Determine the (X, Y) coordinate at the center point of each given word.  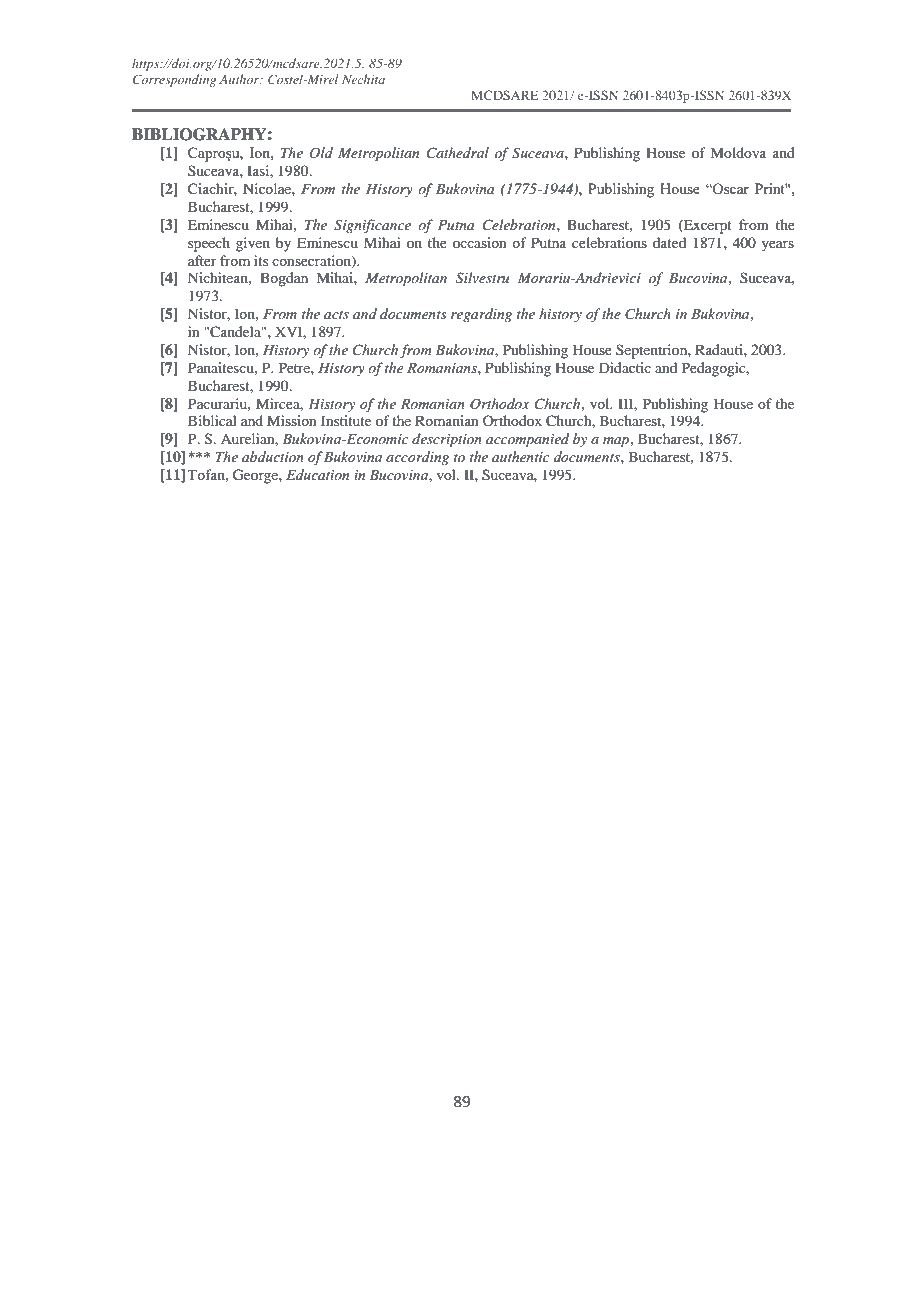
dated (669, 242)
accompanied (527, 440)
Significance (372, 226)
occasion (480, 242)
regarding (481, 315)
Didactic (625, 367)
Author (240, 79)
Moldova (738, 152)
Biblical (212, 420)
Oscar (730, 188)
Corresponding (174, 80)
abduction (273, 456)
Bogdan (284, 279)
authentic (521, 456)
